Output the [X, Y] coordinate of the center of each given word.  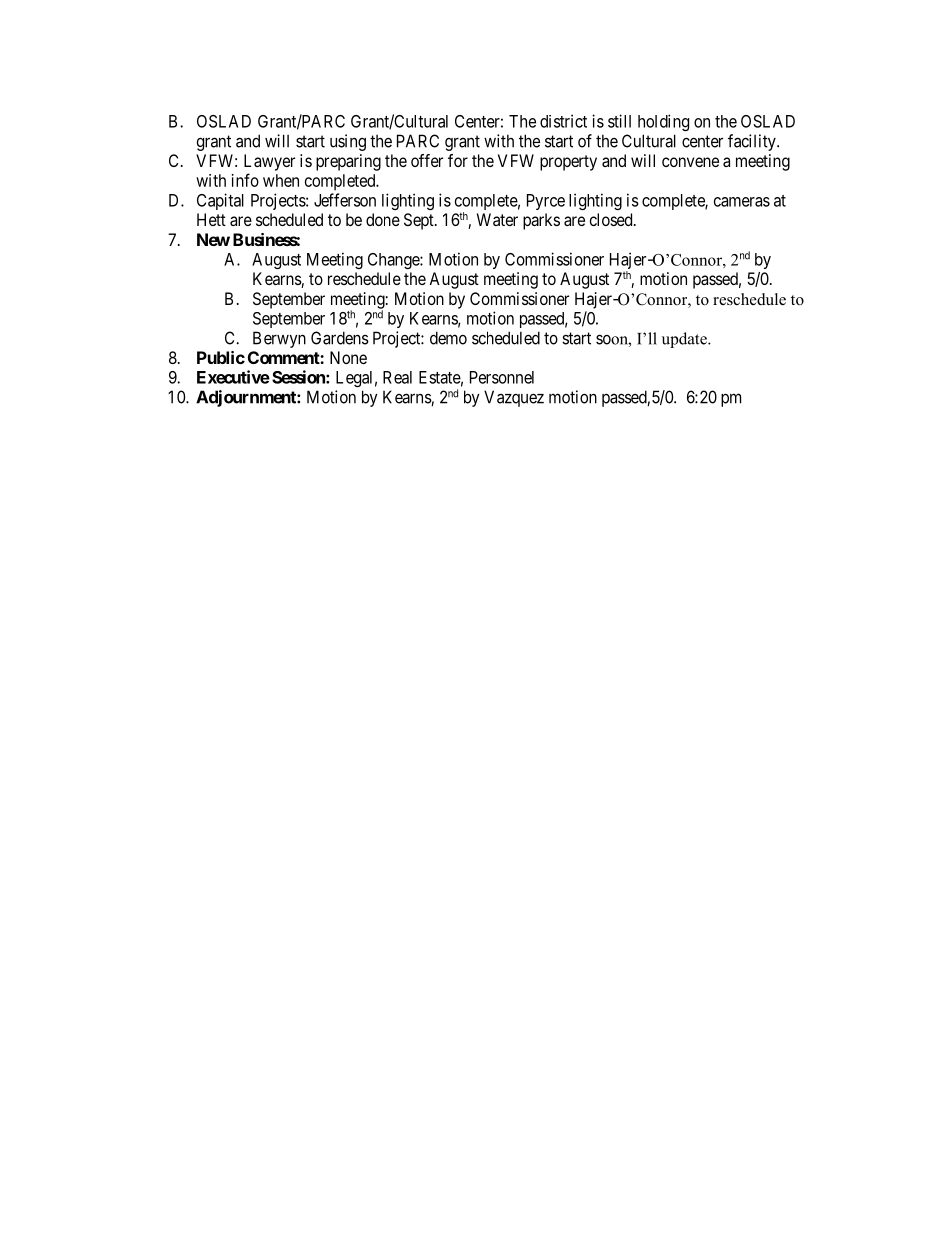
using [348, 142]
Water [497, 219]
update [685, 340]
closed [612, 219]
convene [690, 162]
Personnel [502, 377]
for [458, 160]
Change [394, 261]
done [383, 219]
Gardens [340, 338]
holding [663, 122]
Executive [233, 377]
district [563, 121]
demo [448, 338]
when [281, 180]
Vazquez [514, 398]
